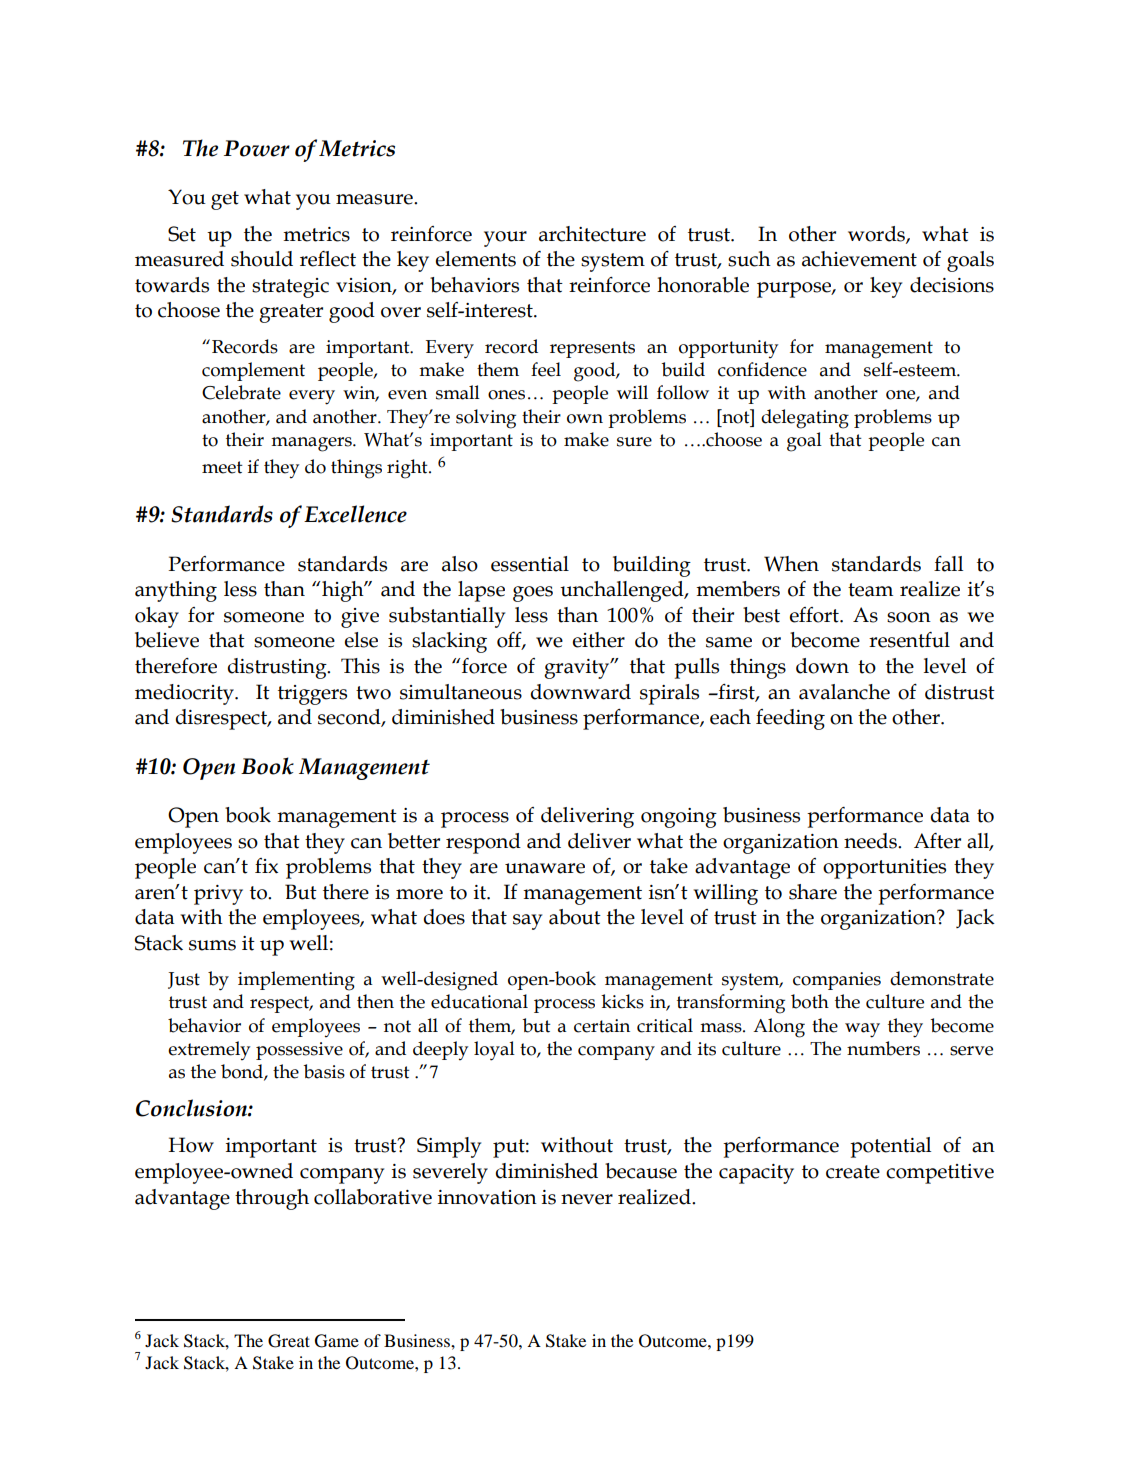 This image has height=1483, width=1146. Describe the element at coordinates (212, 945) in the image. I see `sums` at that location.
